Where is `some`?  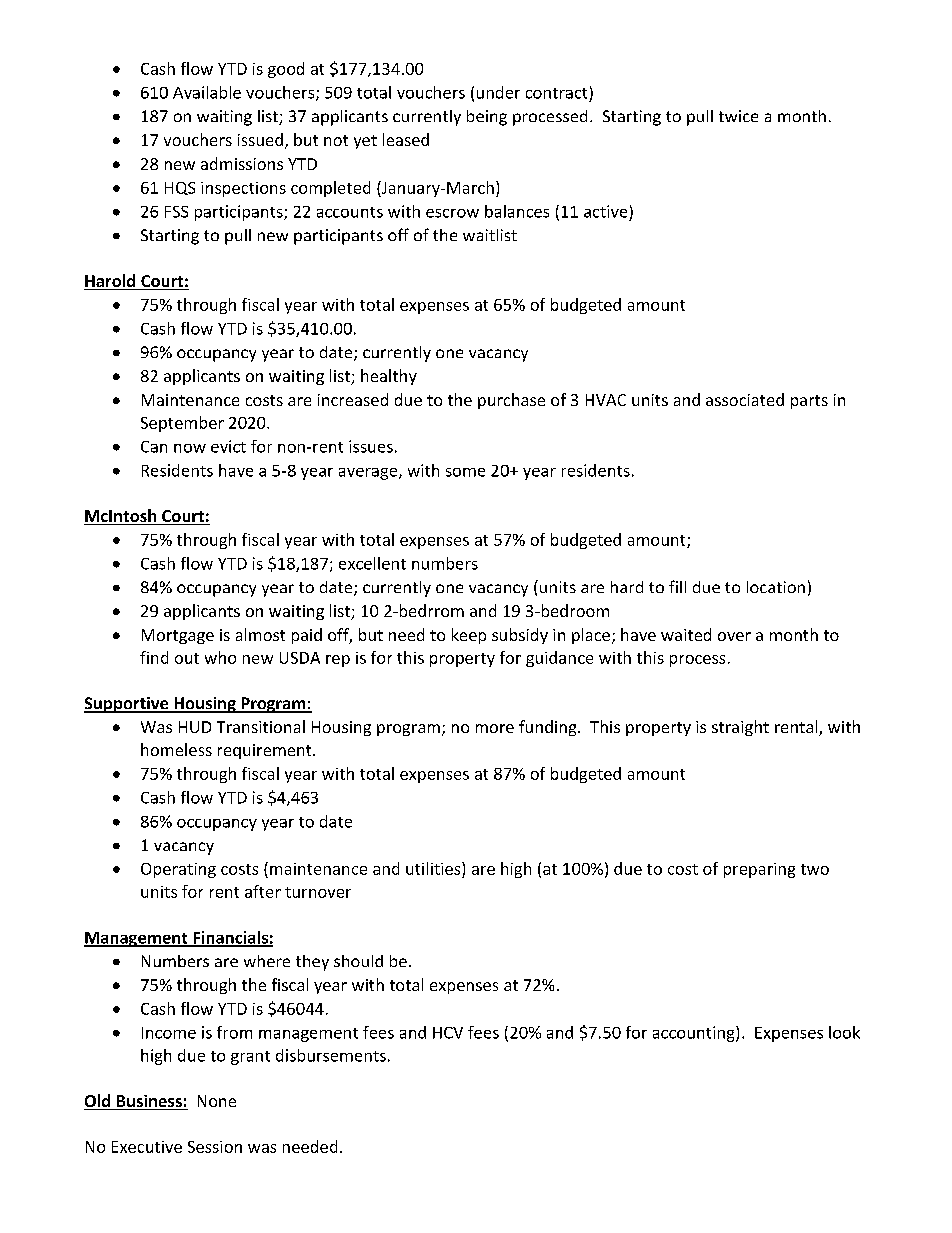
some is located at coordinates (465, 472).
